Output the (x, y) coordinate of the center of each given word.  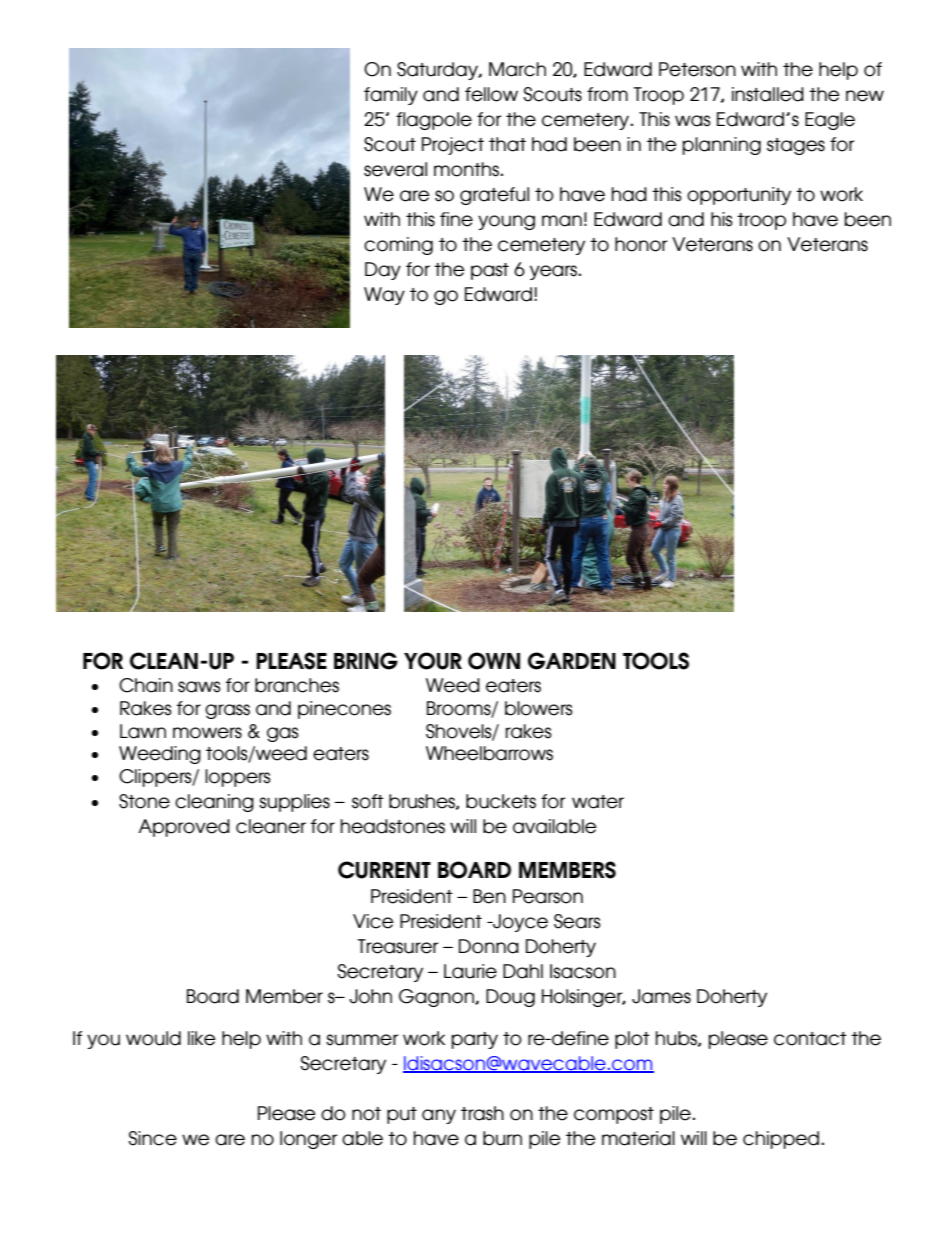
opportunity (739, 196)
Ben (489, 896)
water (598, 802)
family (391, 96)
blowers (539, 708)
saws (199, 687)
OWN (494, 661)
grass (227, 711)
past (490, 271)
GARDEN (572, 661)
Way (384, 296)
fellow (491, 94)
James (661, 996)
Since (152, 1138)
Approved (184, 828)
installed (768, 94)
